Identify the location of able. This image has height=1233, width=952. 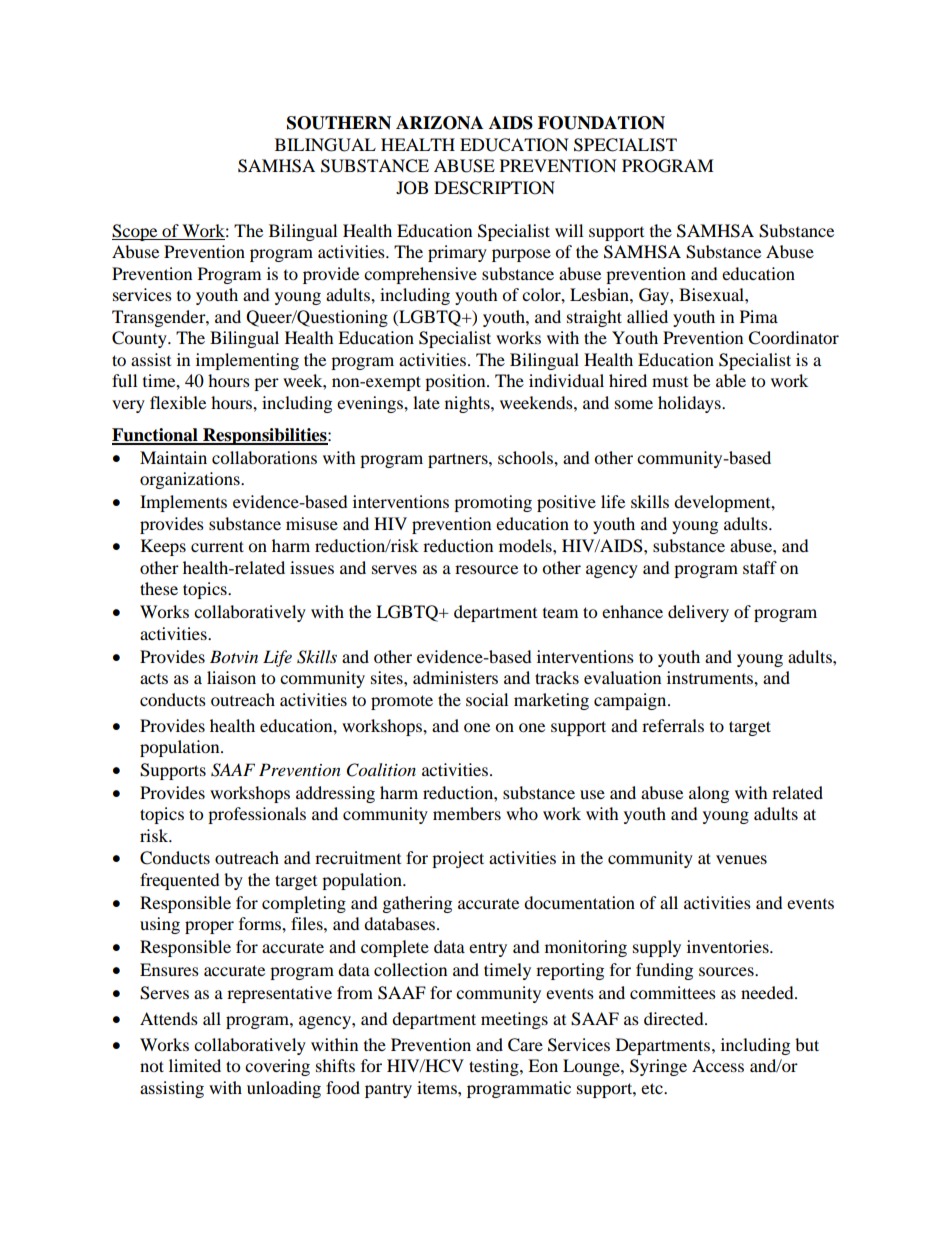
(731, 380).
